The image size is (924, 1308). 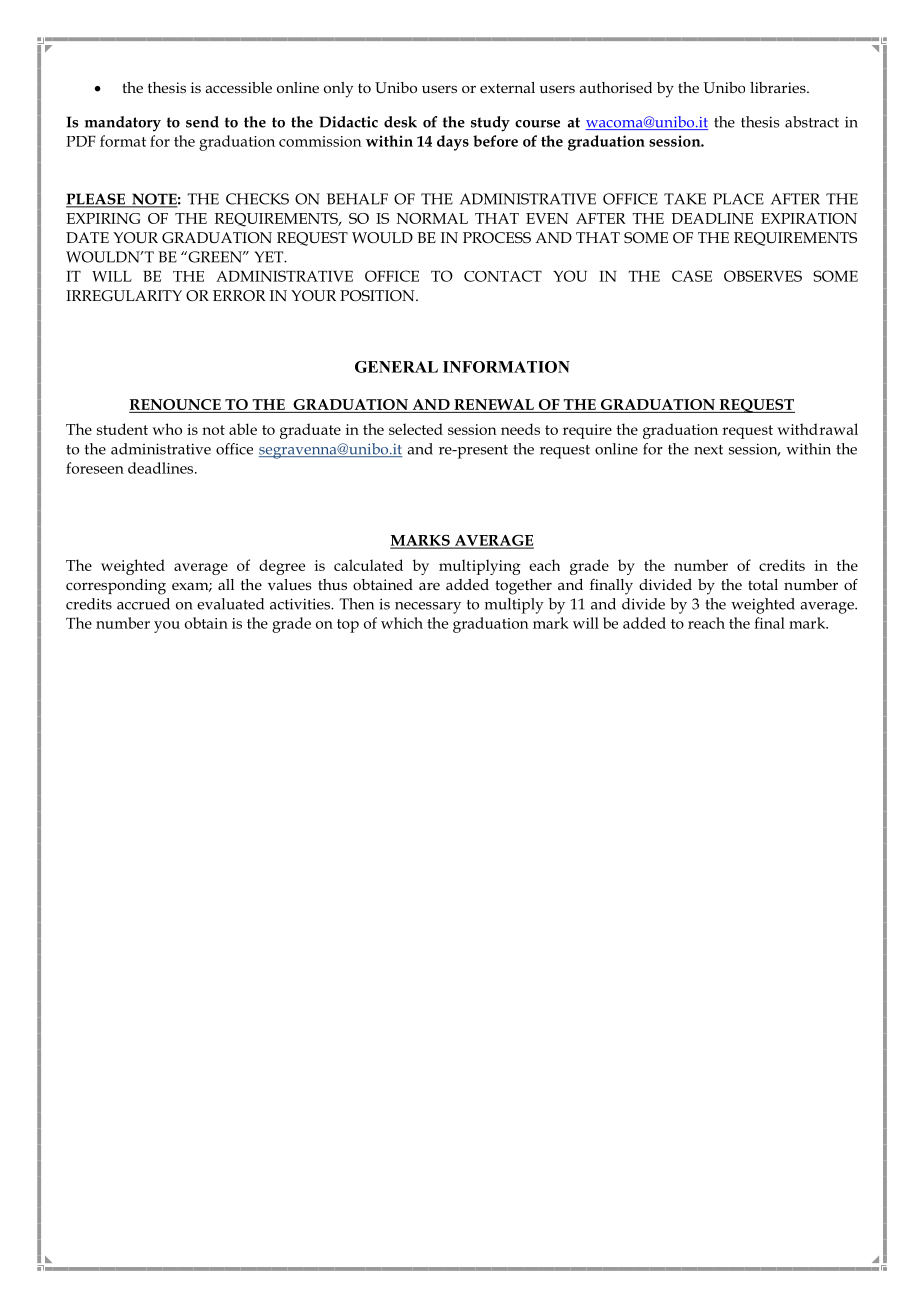 What do you see at coordinates (124, 295) in the screenshot?
I see `IRREGULARITY` at bounding box center [124, 295].
